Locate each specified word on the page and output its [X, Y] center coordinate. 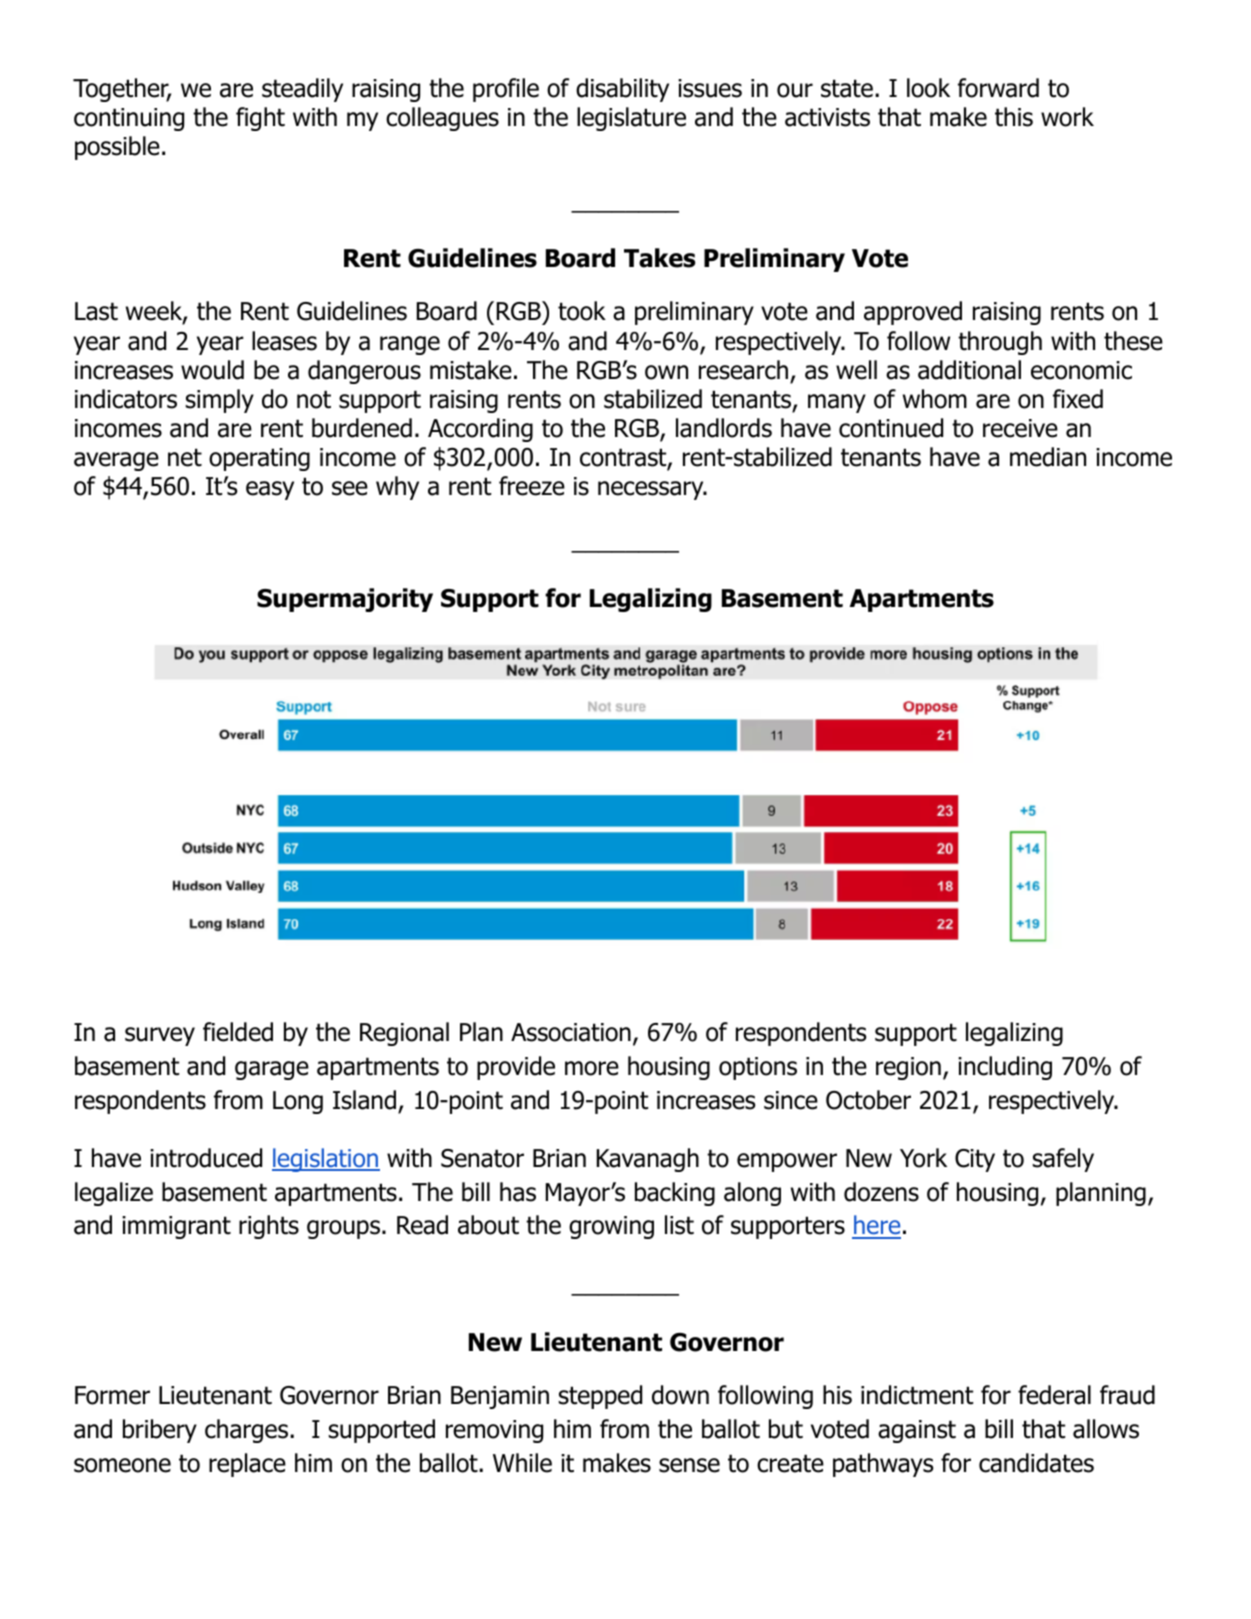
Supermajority [345, 600]
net [185, 457]
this [1014, 117]
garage [272, 1070]
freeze [532, 486]
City [975, 1160]
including [1005, 1068]
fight [260, 119]
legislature [631, 119]
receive [1020, 428]
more [592, 1068]
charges [248, 1431]
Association [571, 1032]
